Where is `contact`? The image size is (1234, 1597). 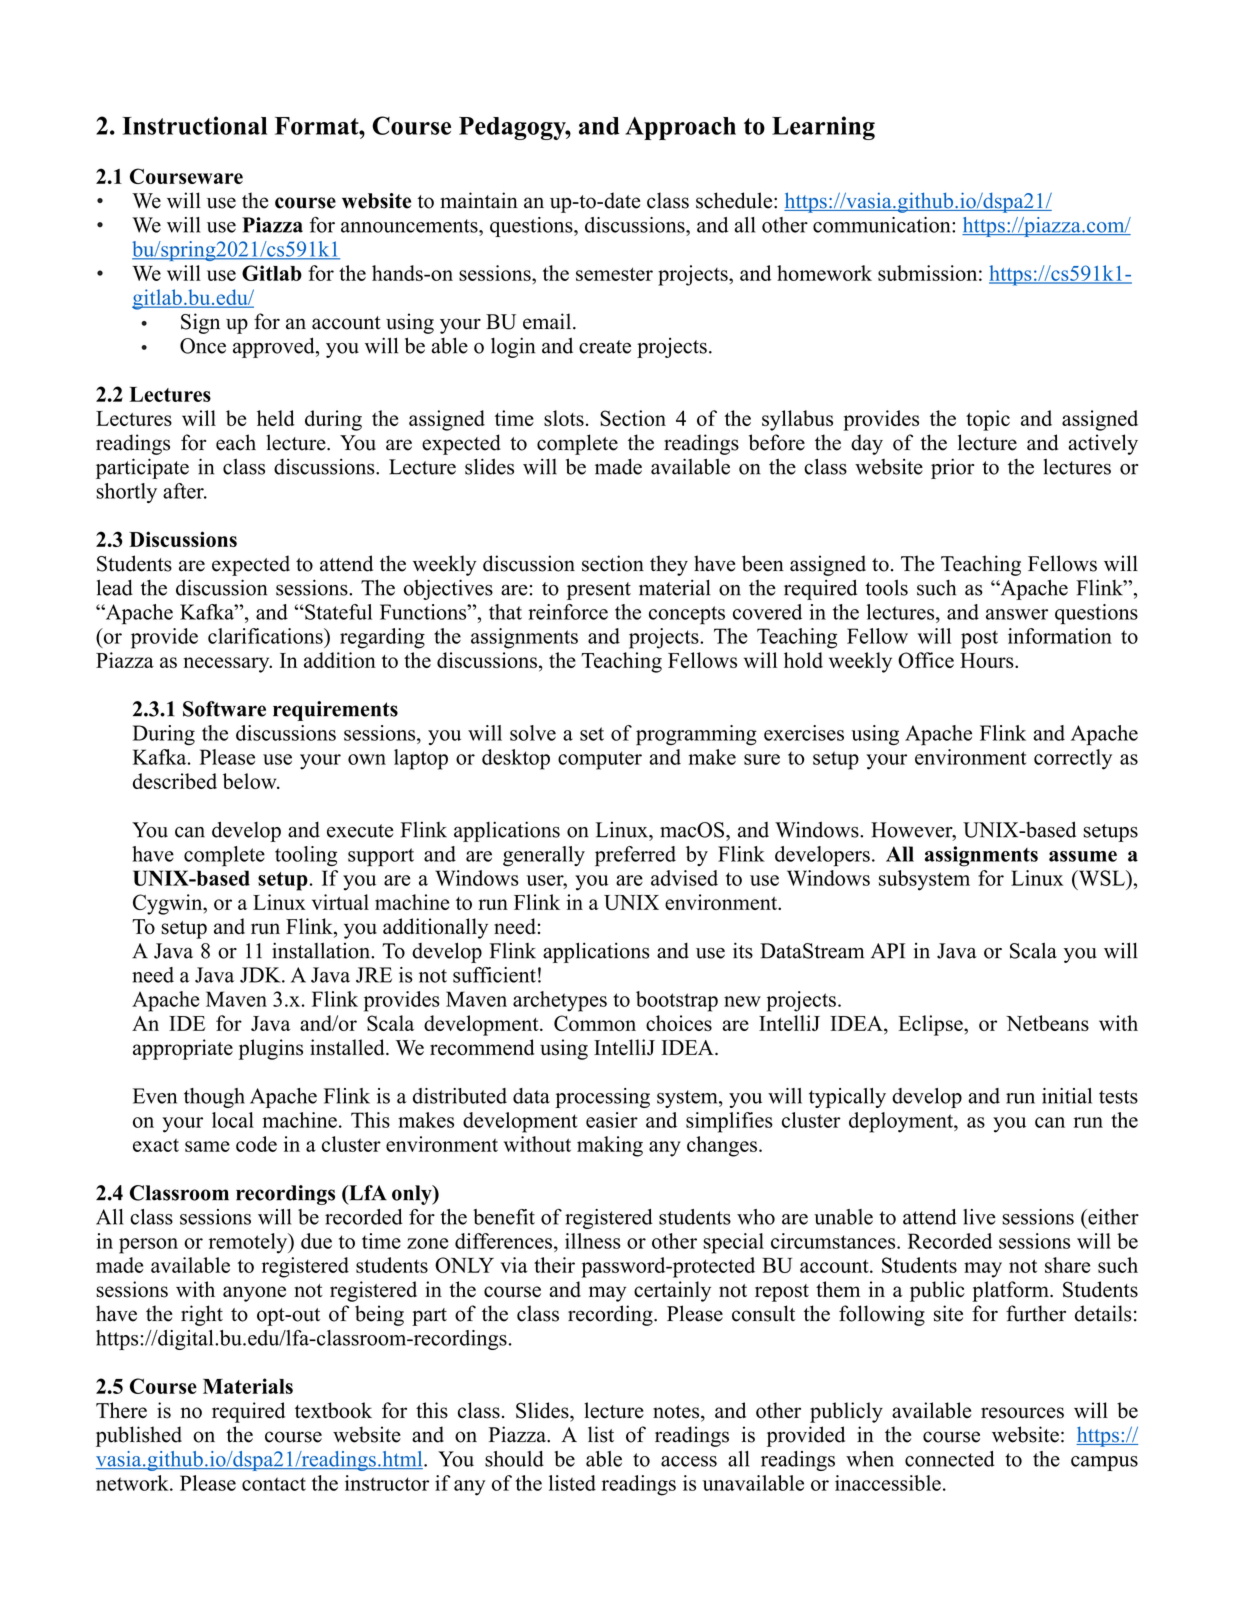 contact is located at coordinates (274, 1484).
